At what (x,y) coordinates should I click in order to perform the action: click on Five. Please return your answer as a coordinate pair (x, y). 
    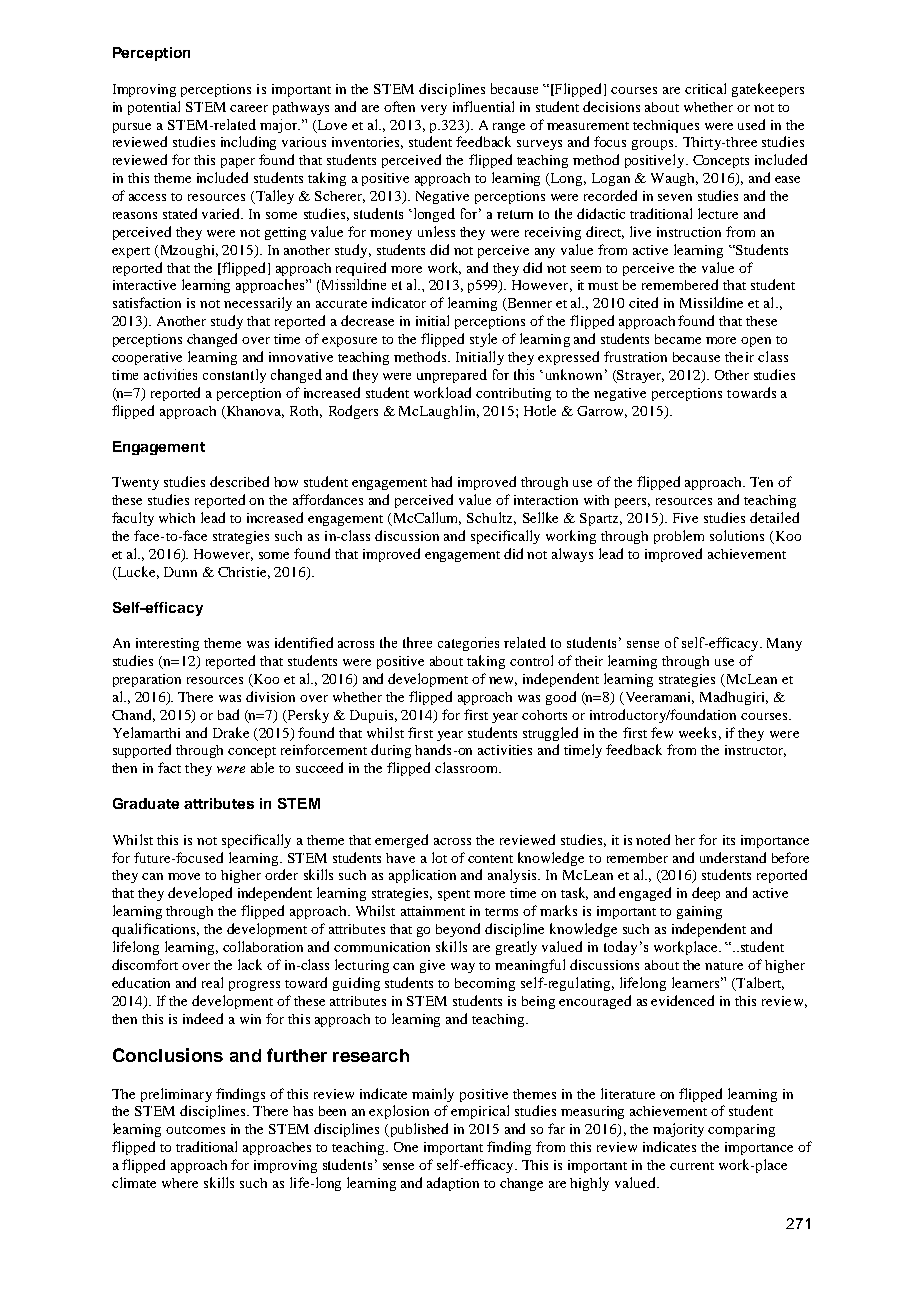
    Looking at the image, I should click on (685, 518).
